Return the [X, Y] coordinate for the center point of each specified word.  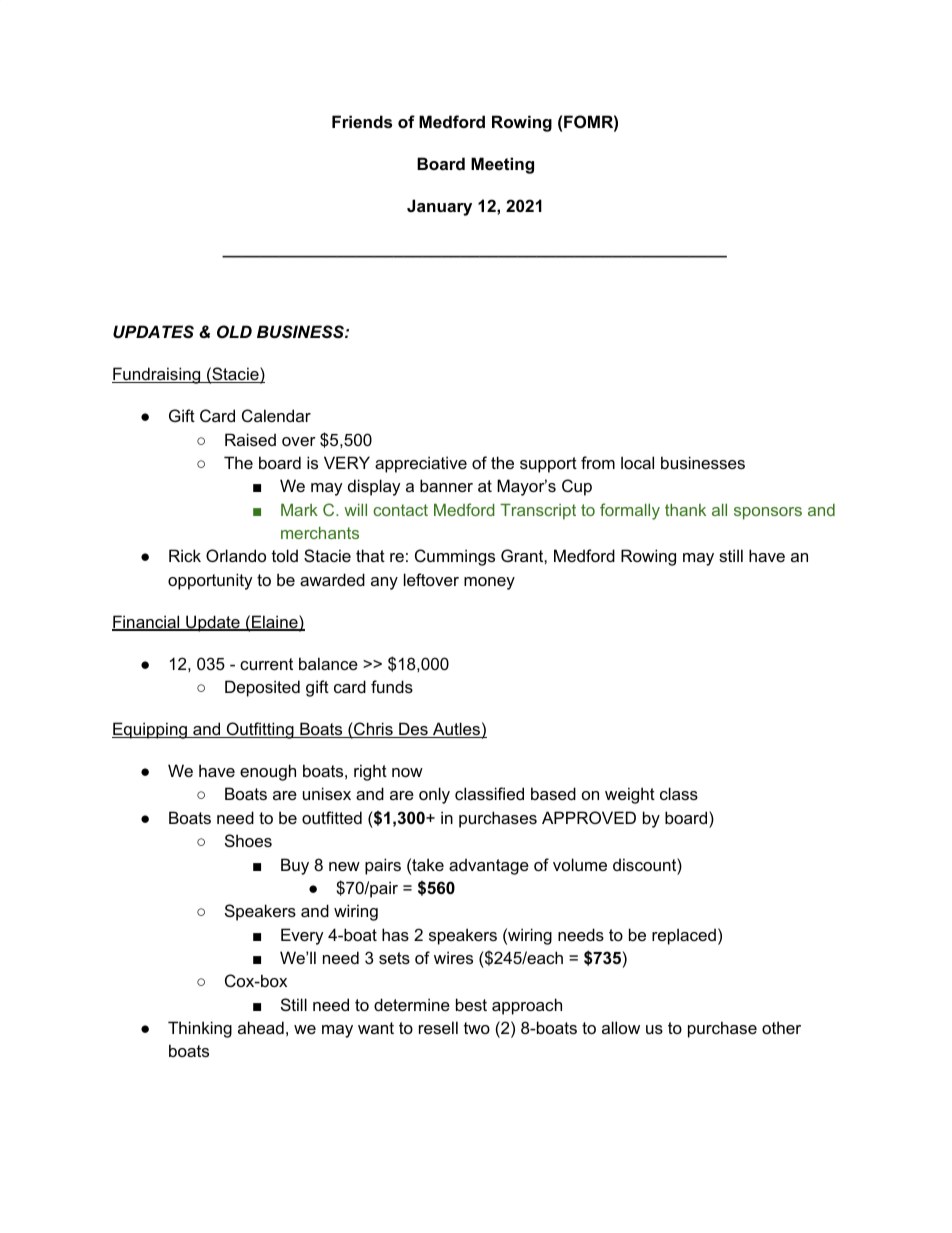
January [439, 207]
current [266, 664]
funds [392, 686]
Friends [362, 121]
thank [685, 510]
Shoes [248, 840]
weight [630, 795]
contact [400, 510]
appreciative [421, 464]
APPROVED [589, 817]
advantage [489, 866]
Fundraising [157, 375]
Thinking [200, 1029]
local [637, 462]
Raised [250, 439]
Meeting [502, 165]
